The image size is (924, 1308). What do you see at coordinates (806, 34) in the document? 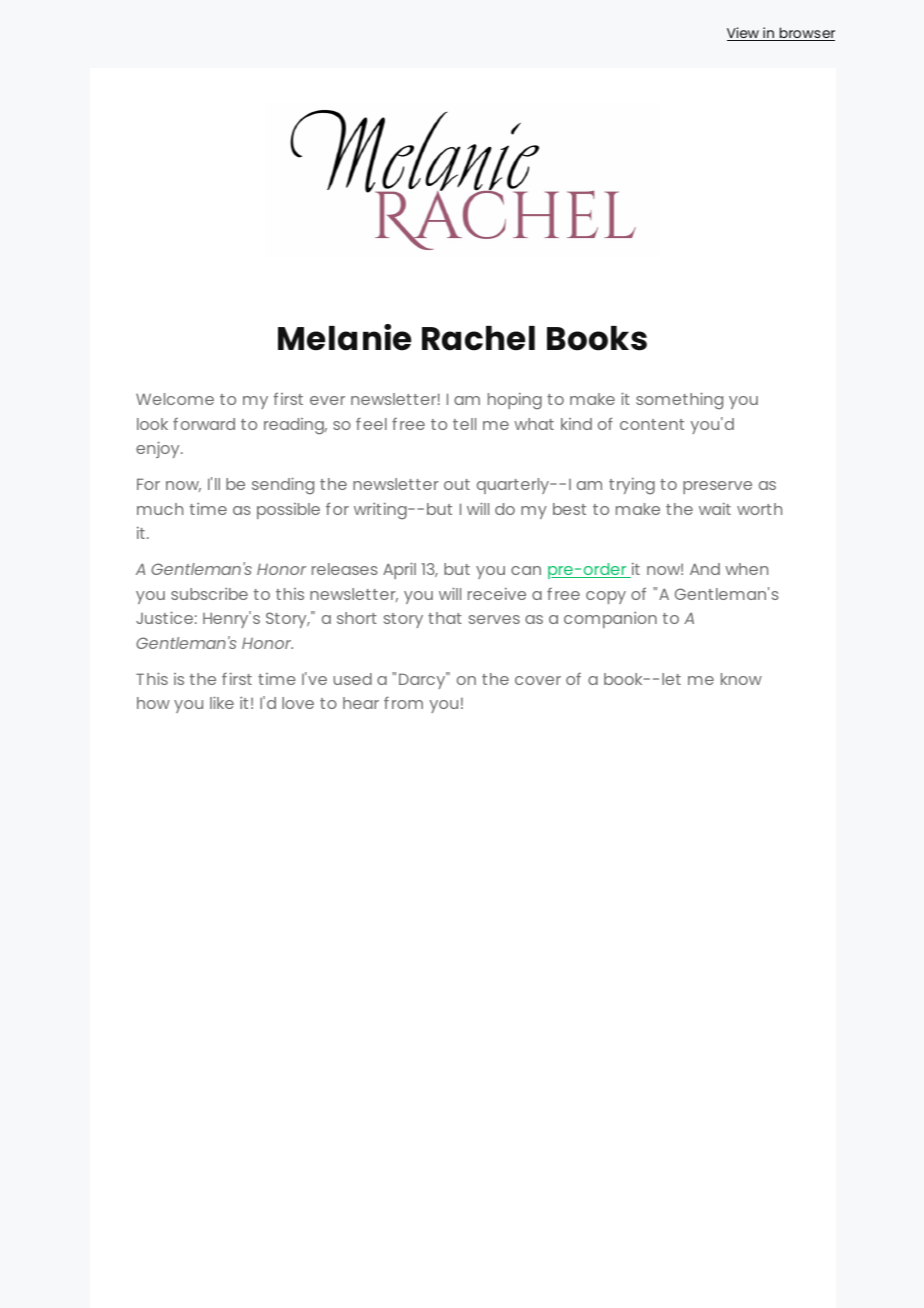
I see `browser` at bounding box center [806, 34].
